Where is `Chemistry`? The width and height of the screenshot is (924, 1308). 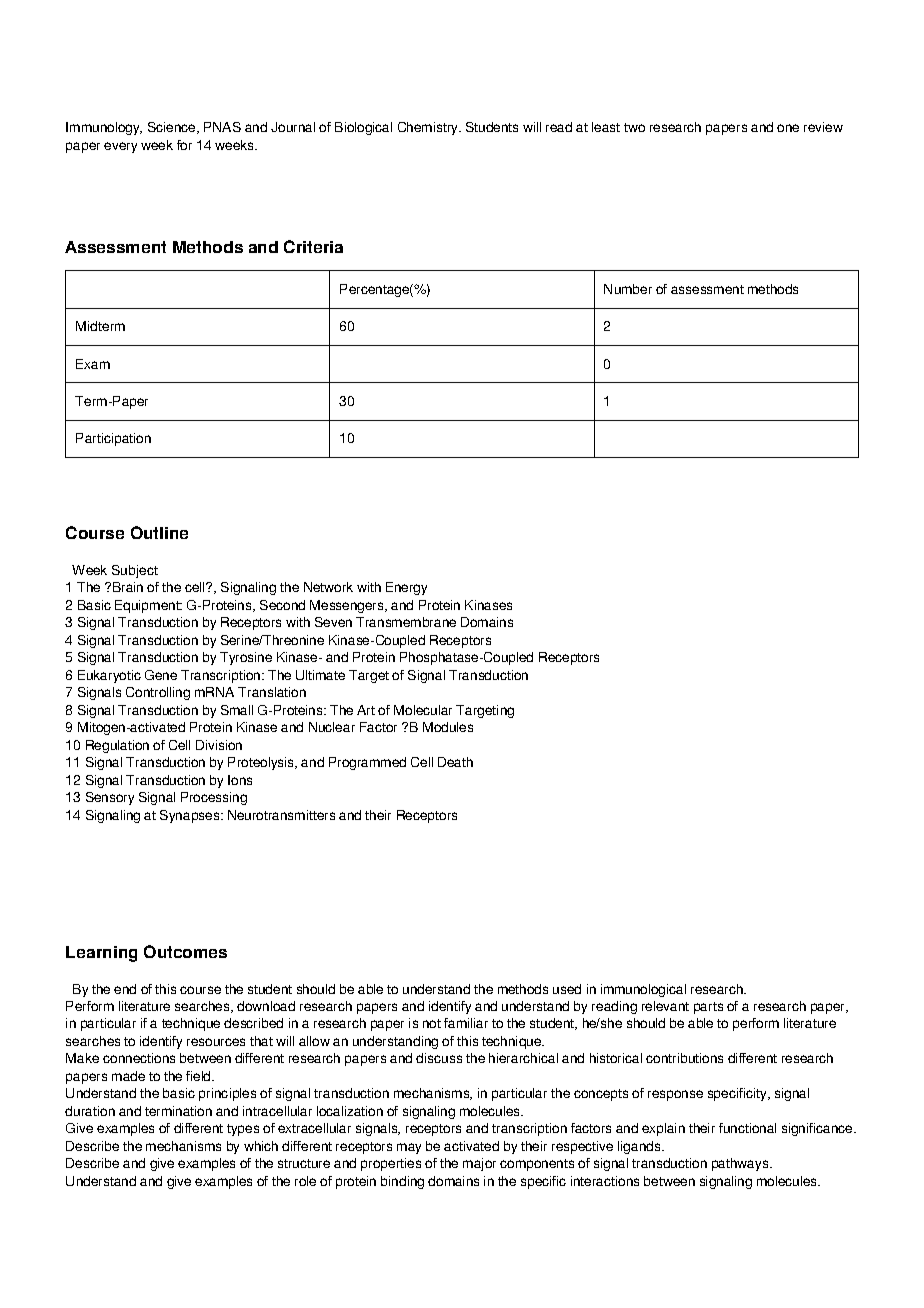 Chemistry is located at coordinates (429, 128).
